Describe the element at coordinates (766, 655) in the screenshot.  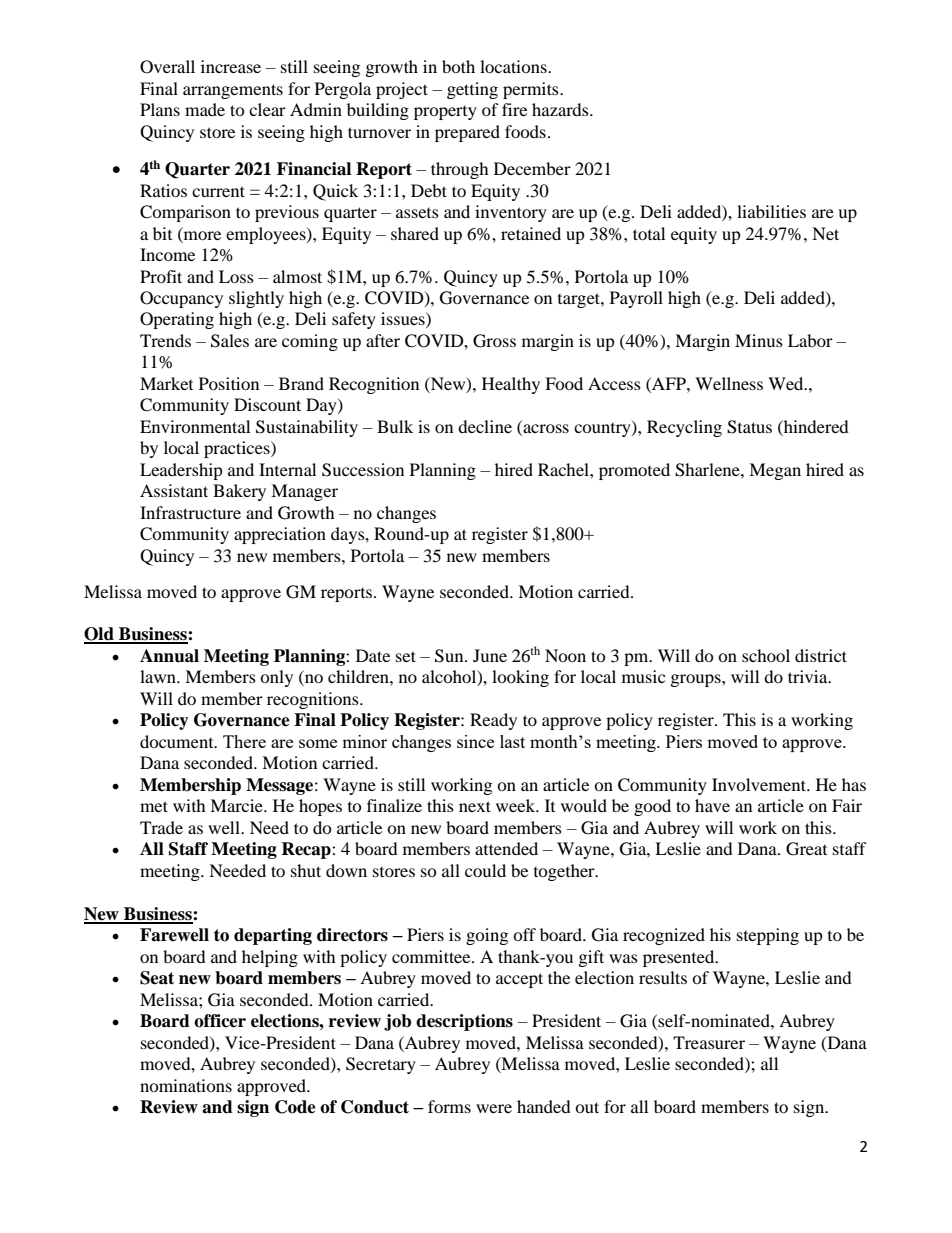
I see `school` at that location.
